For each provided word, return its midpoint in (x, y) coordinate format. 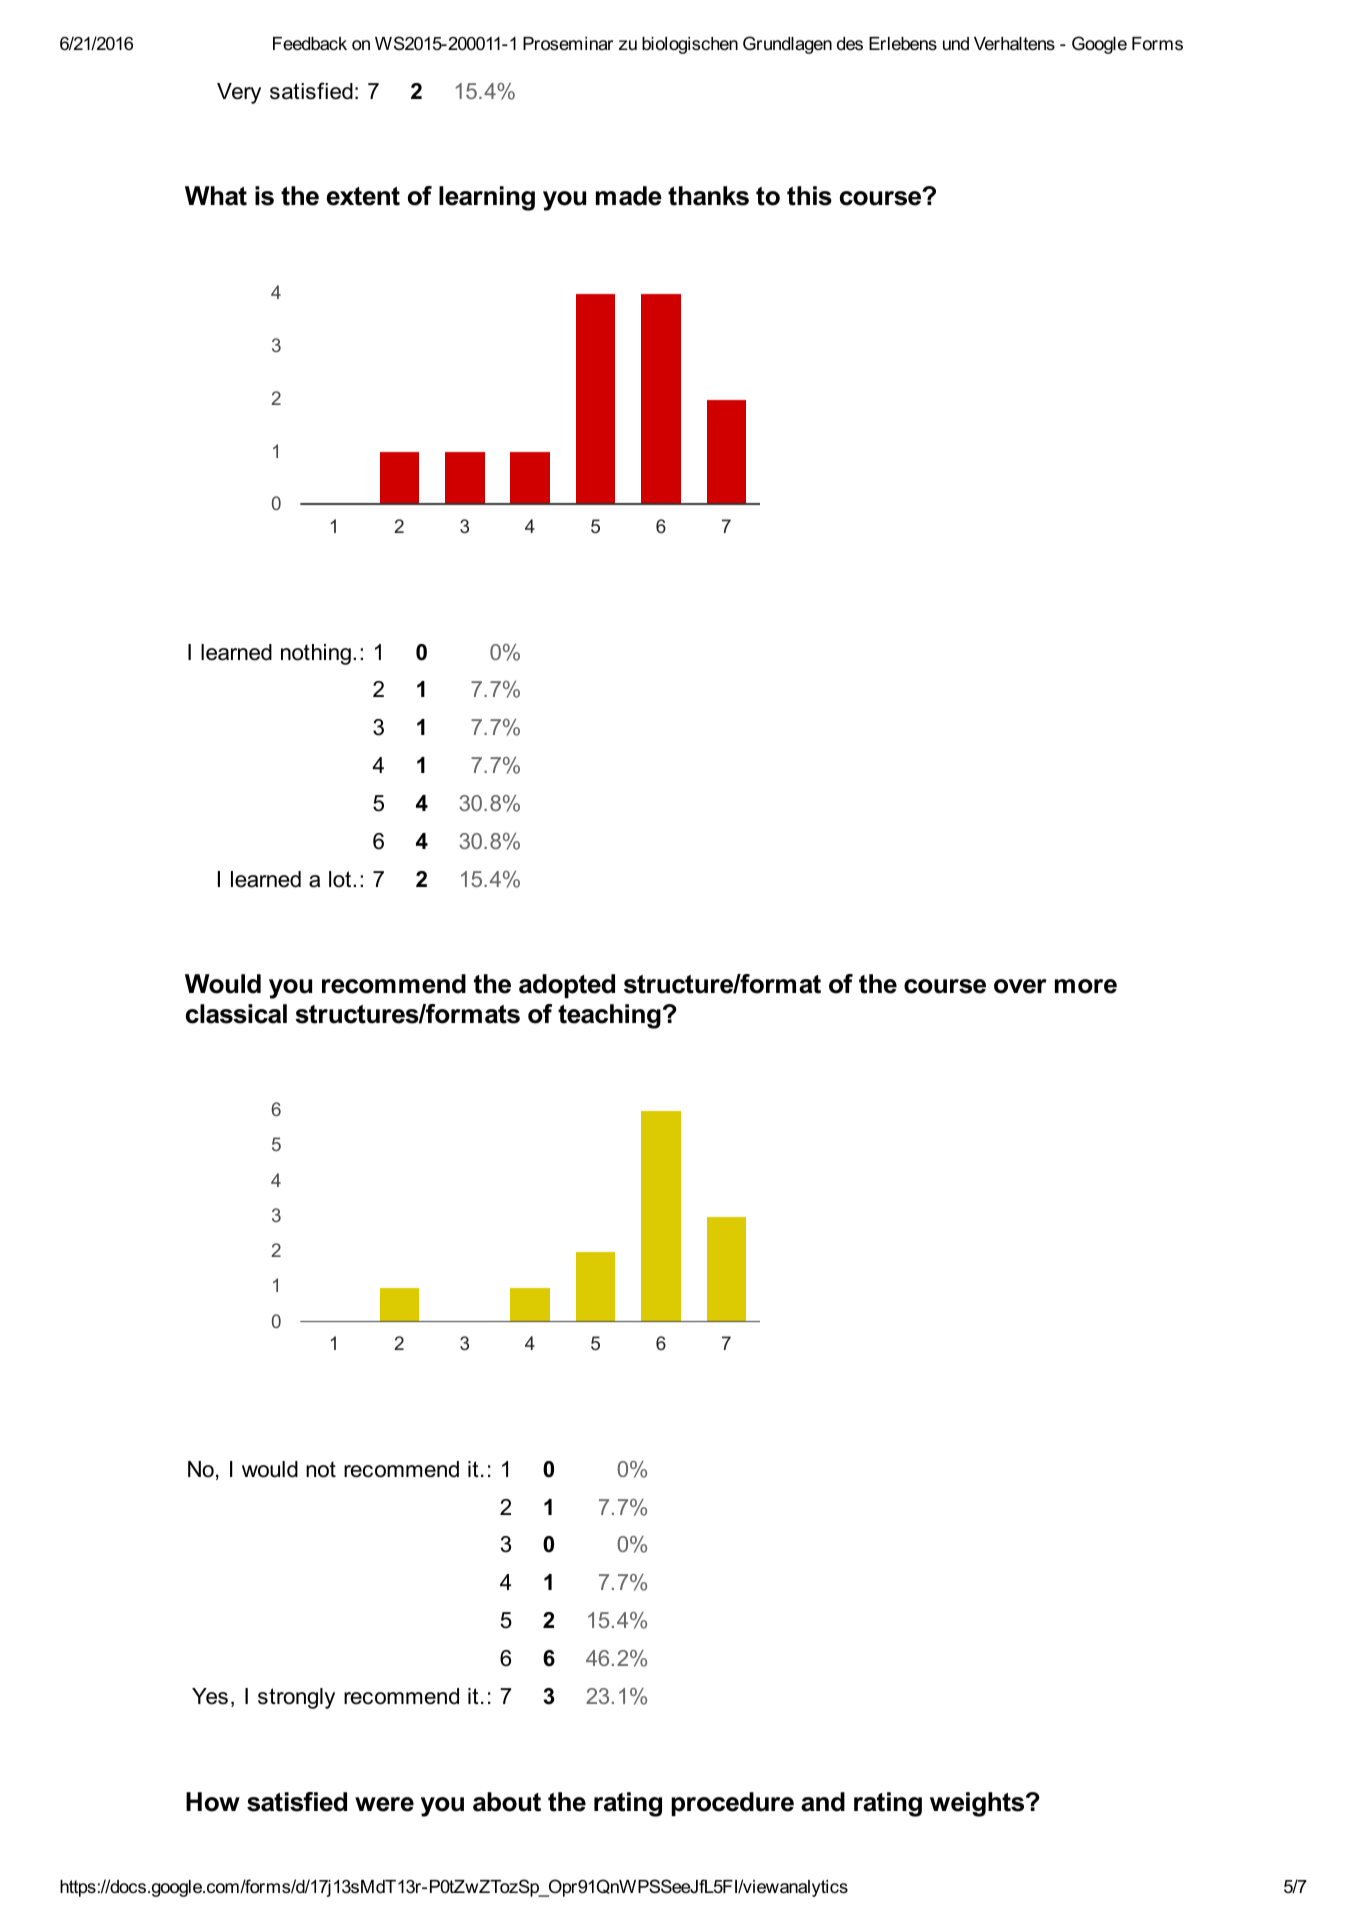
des (850, 44)
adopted (567, 986)
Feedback (310, 44)
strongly (296, 1698)
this (809, 196)
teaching (609, 1016)
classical (236, 1014)
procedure (732, 1804)
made (629, 196)
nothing (316, 654)
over (1020, 986)
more (1086, 986)
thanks (708, 196)
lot (341, 879)
